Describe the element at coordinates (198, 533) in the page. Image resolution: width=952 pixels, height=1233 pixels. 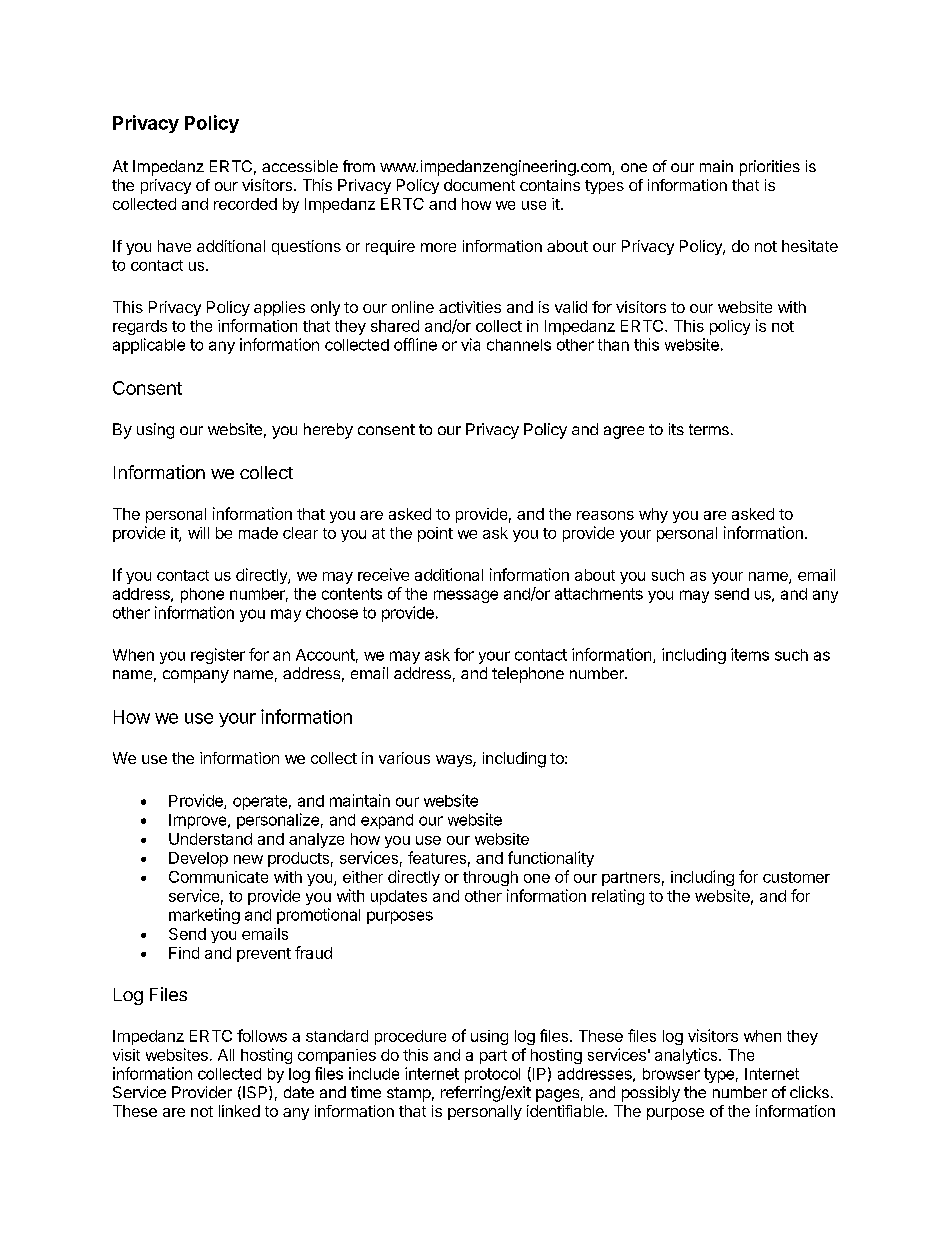
I see `will` at that location.
